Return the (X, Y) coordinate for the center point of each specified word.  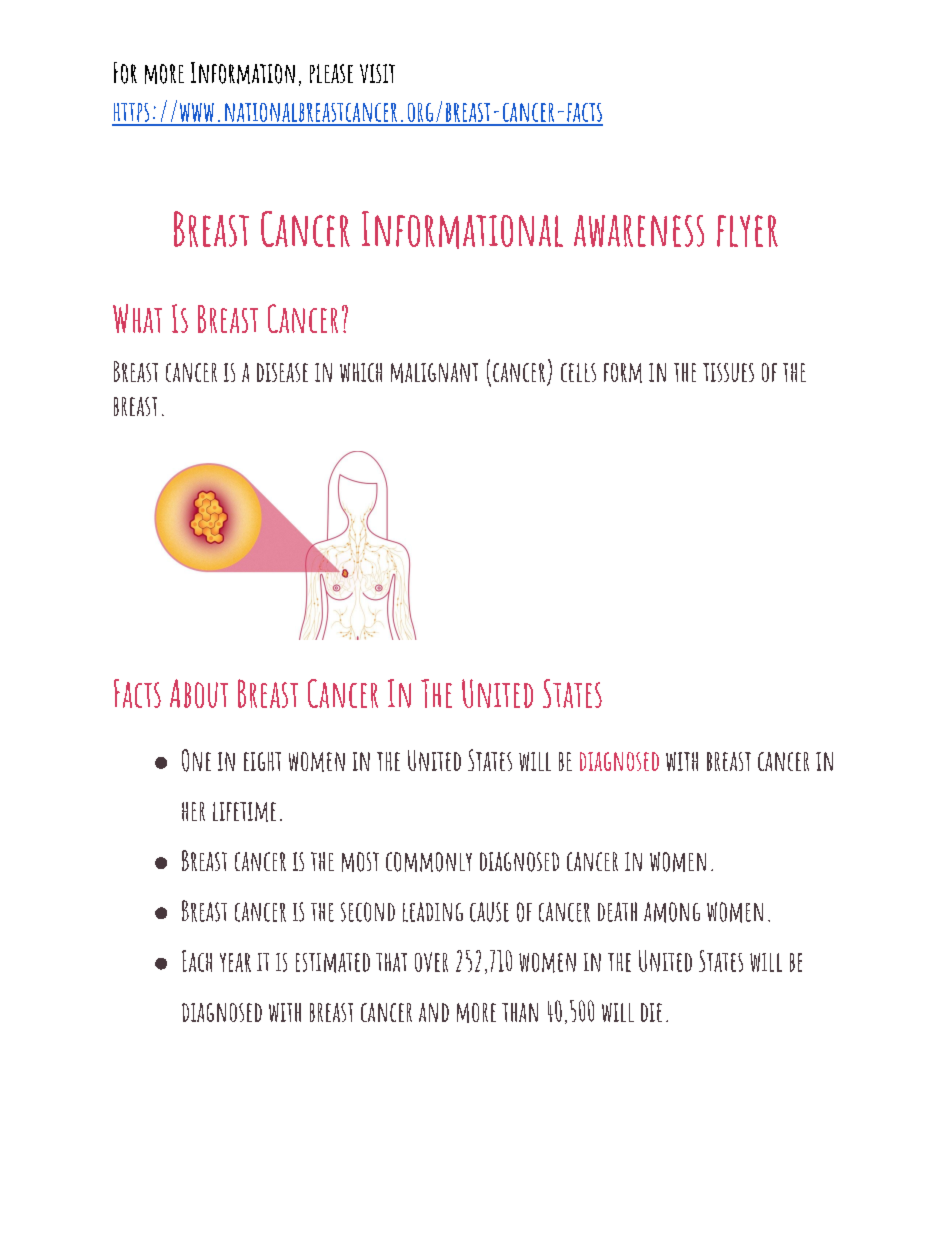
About (199, 693)
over (431, 962)
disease (282, 372)
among (672, 912)
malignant (434, 373)
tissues (728, 372)
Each (197, 961)
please (331, 73)
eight (262, 761)
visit (377, 73)
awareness (639, 231)
